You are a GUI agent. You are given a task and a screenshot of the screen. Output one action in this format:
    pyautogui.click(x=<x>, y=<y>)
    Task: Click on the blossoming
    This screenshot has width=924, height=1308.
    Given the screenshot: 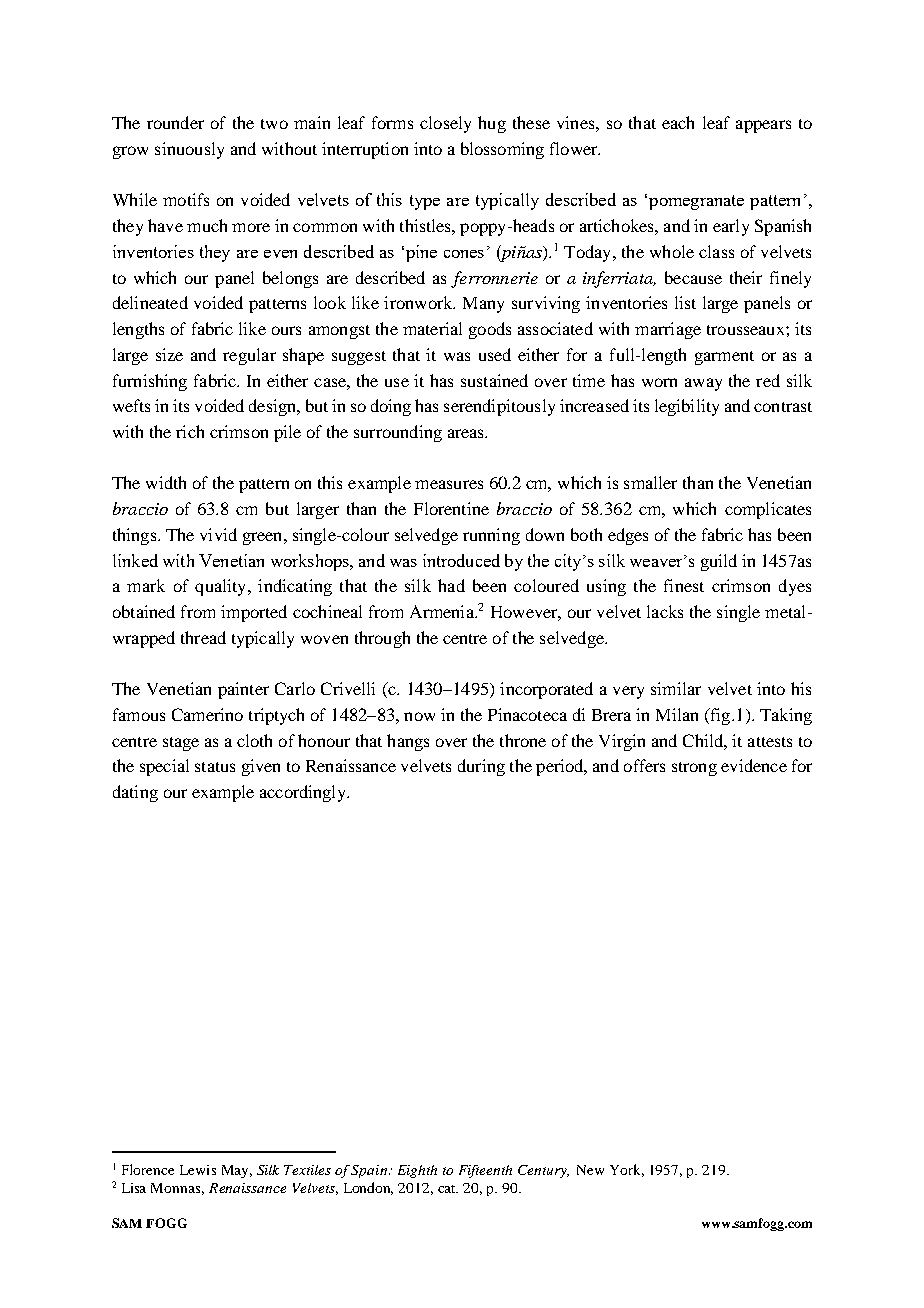 What is the action you would take?
    pyautogui.click(x=502, y=150)
